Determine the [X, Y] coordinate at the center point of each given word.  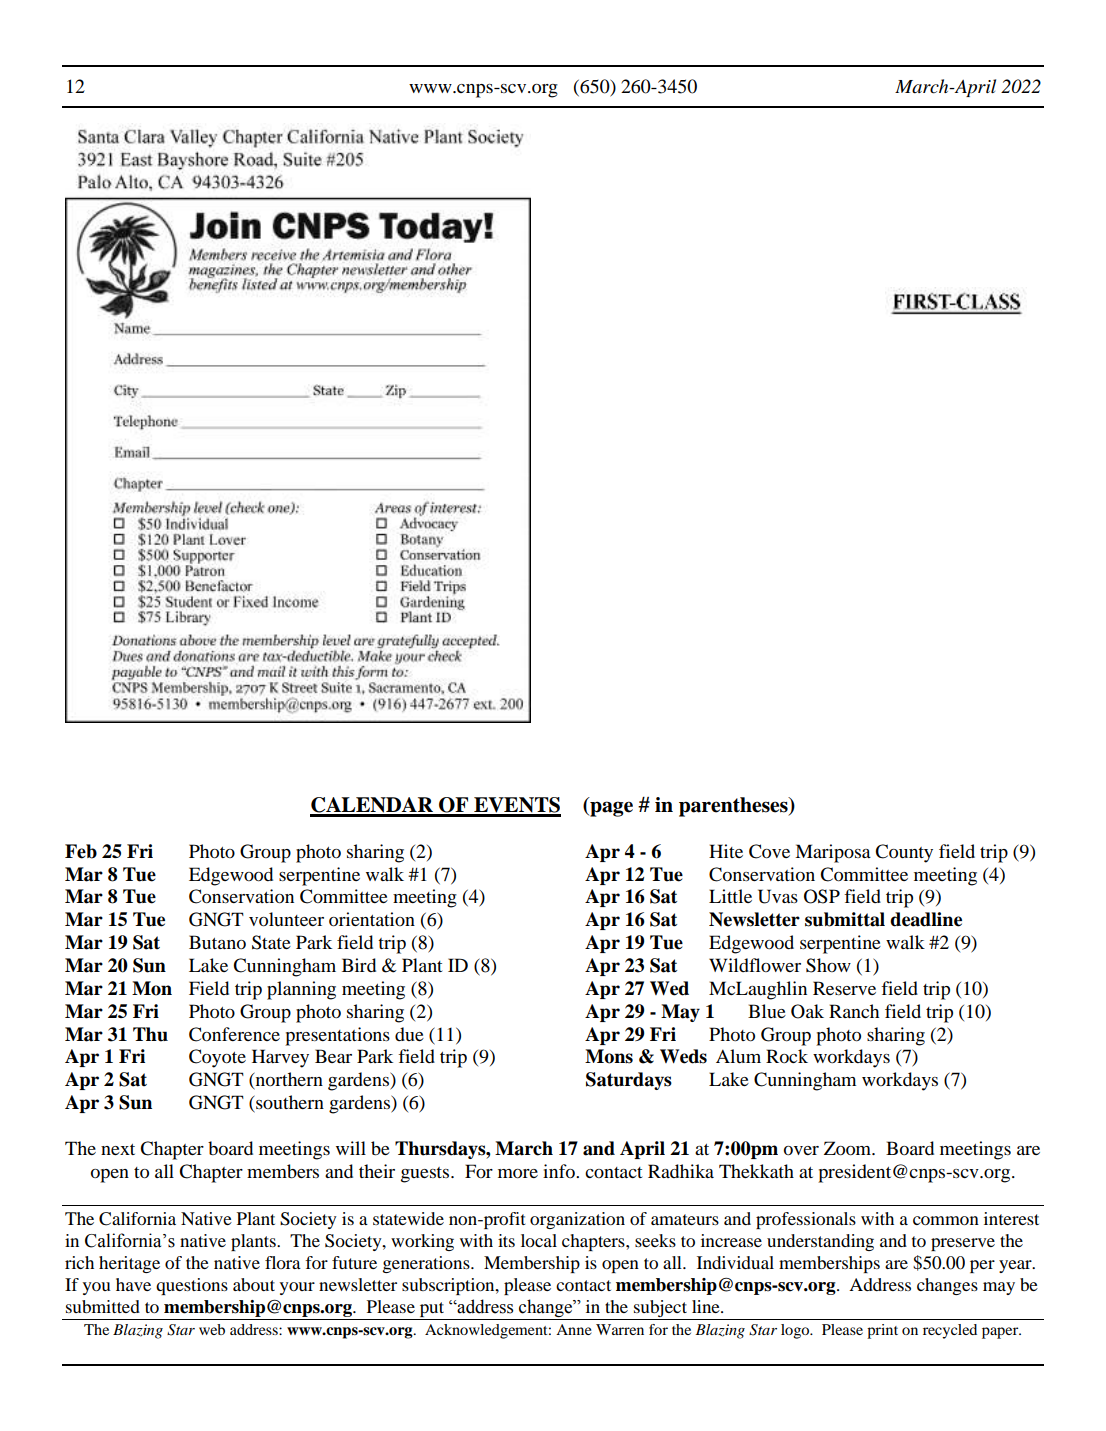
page [610, 809]
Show [828, 965]
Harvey [280, 1058]
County [904, 853]
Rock [787, 1056]
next [118, 1149]
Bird [359, 965]
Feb [81, 851]
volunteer [286, 919]
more [518, 1174]
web [212, 1329]
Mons [609, 1056]
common [946, 1220]
